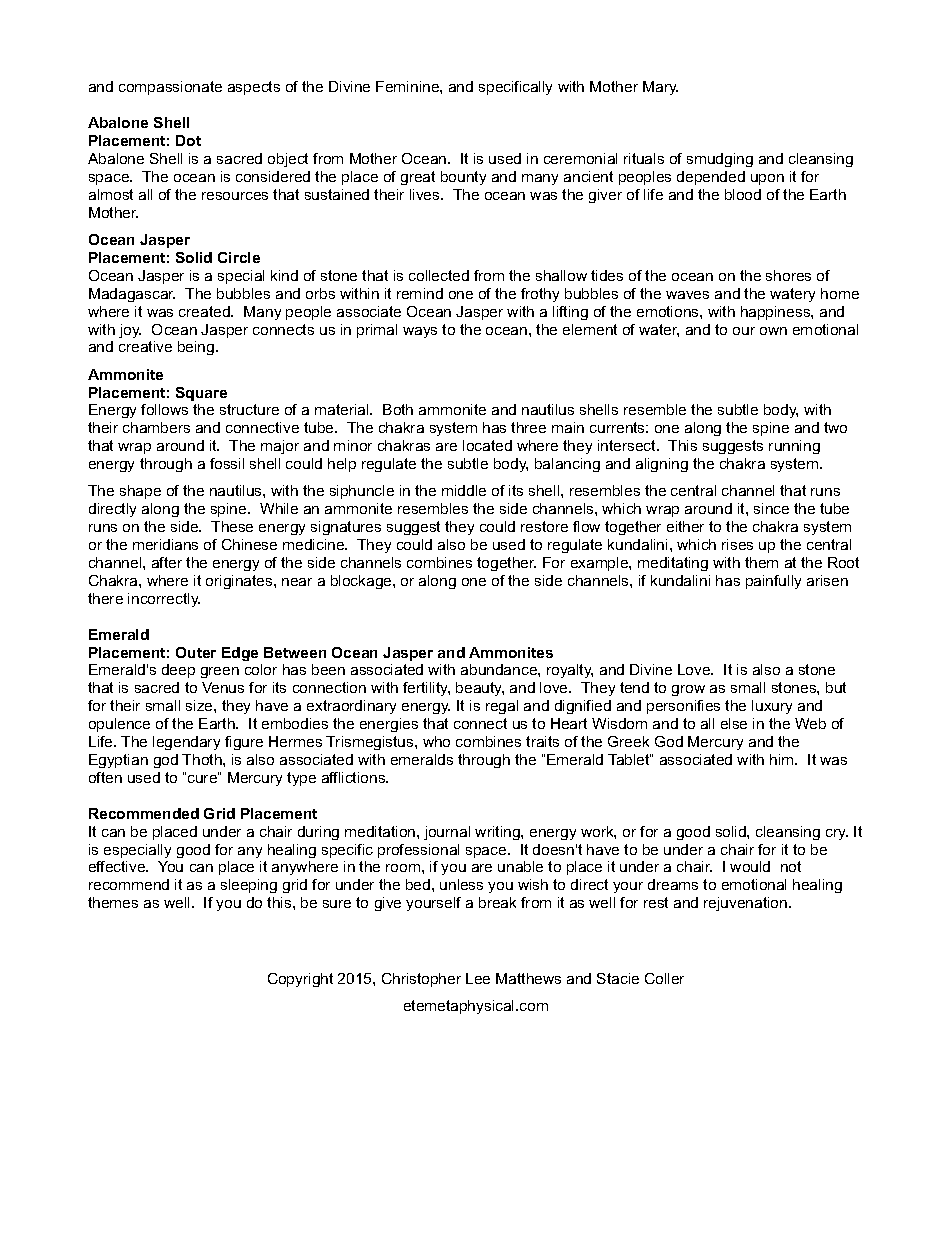 This screenshot has width=952, height=1233. I want to click on three, so click(528, 427).
